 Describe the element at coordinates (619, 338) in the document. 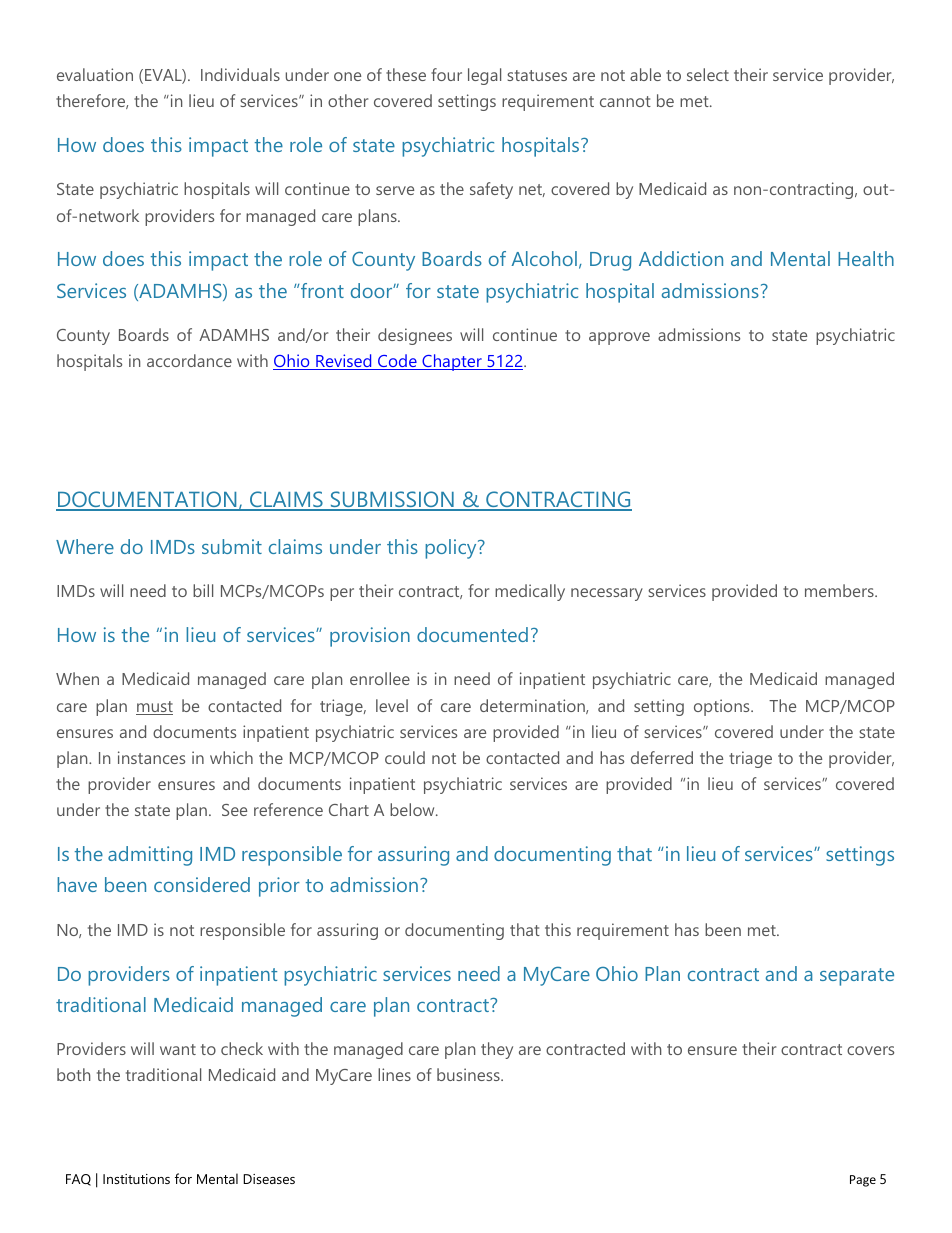

I see `approve` at that location.
